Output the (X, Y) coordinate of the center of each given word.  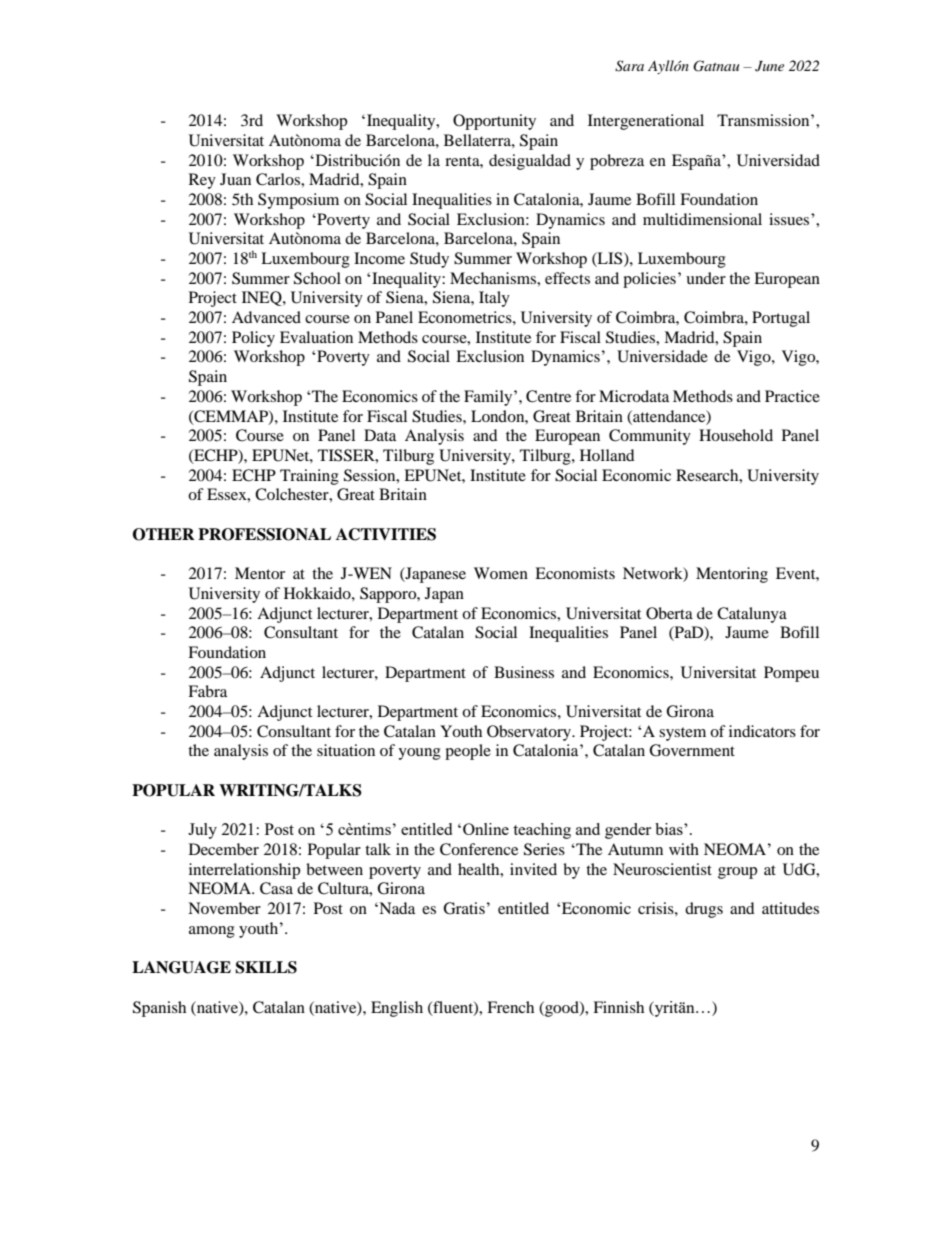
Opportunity (494, 122)
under (706, 278)
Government (692, 750)
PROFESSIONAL (264, 534)
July (202, 831)
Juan (235, 179)
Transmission (764, 120)
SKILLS (266, 967)
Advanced (266, 317)
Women (501, 573)
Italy (494, 299)
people (468, 752)
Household (736, 435)
